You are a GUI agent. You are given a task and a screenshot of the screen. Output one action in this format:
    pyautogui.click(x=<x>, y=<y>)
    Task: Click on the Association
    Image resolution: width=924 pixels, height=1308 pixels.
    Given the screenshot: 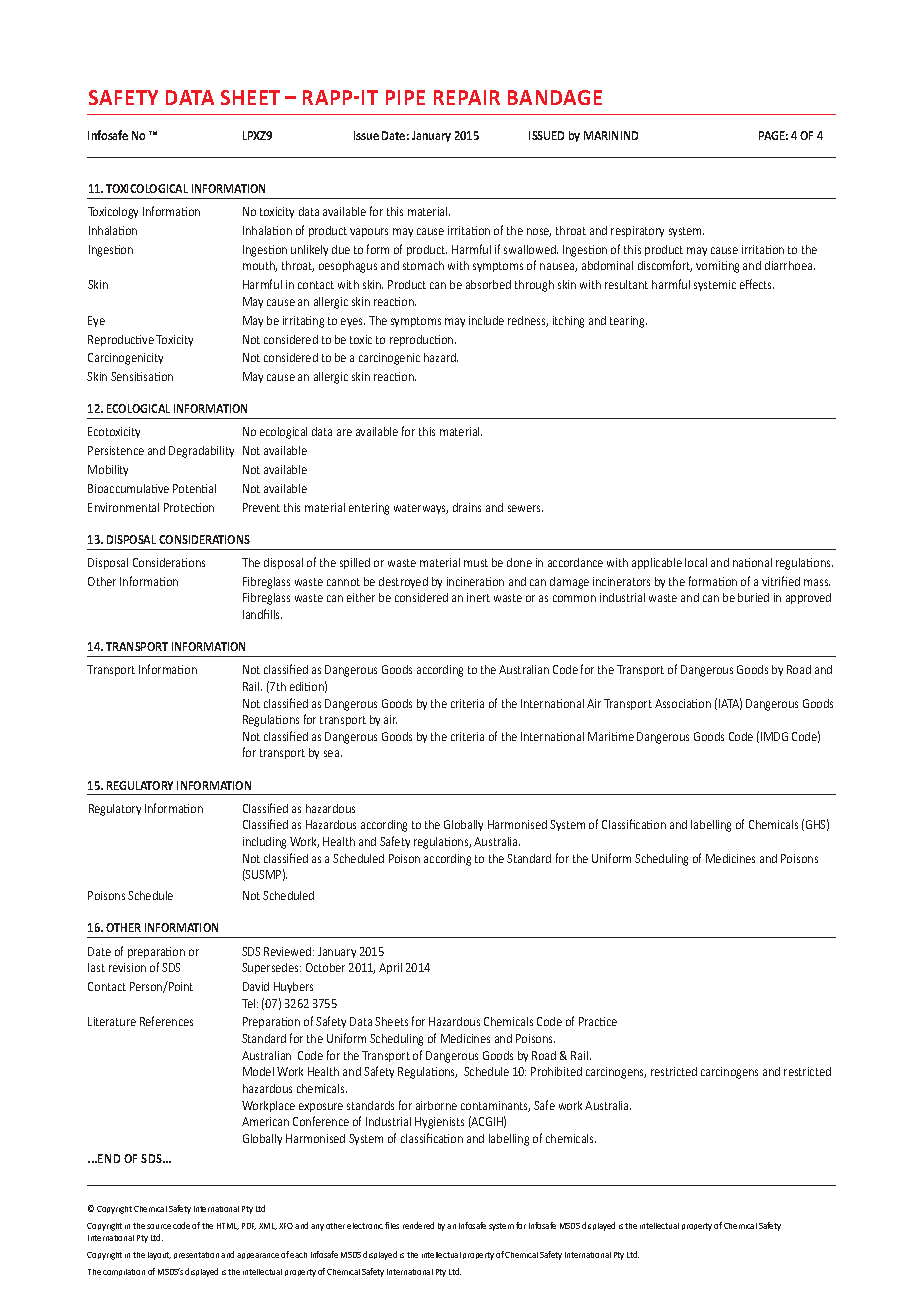 What is the action you would take?
    pyautogui.click(x=683, y=703)
